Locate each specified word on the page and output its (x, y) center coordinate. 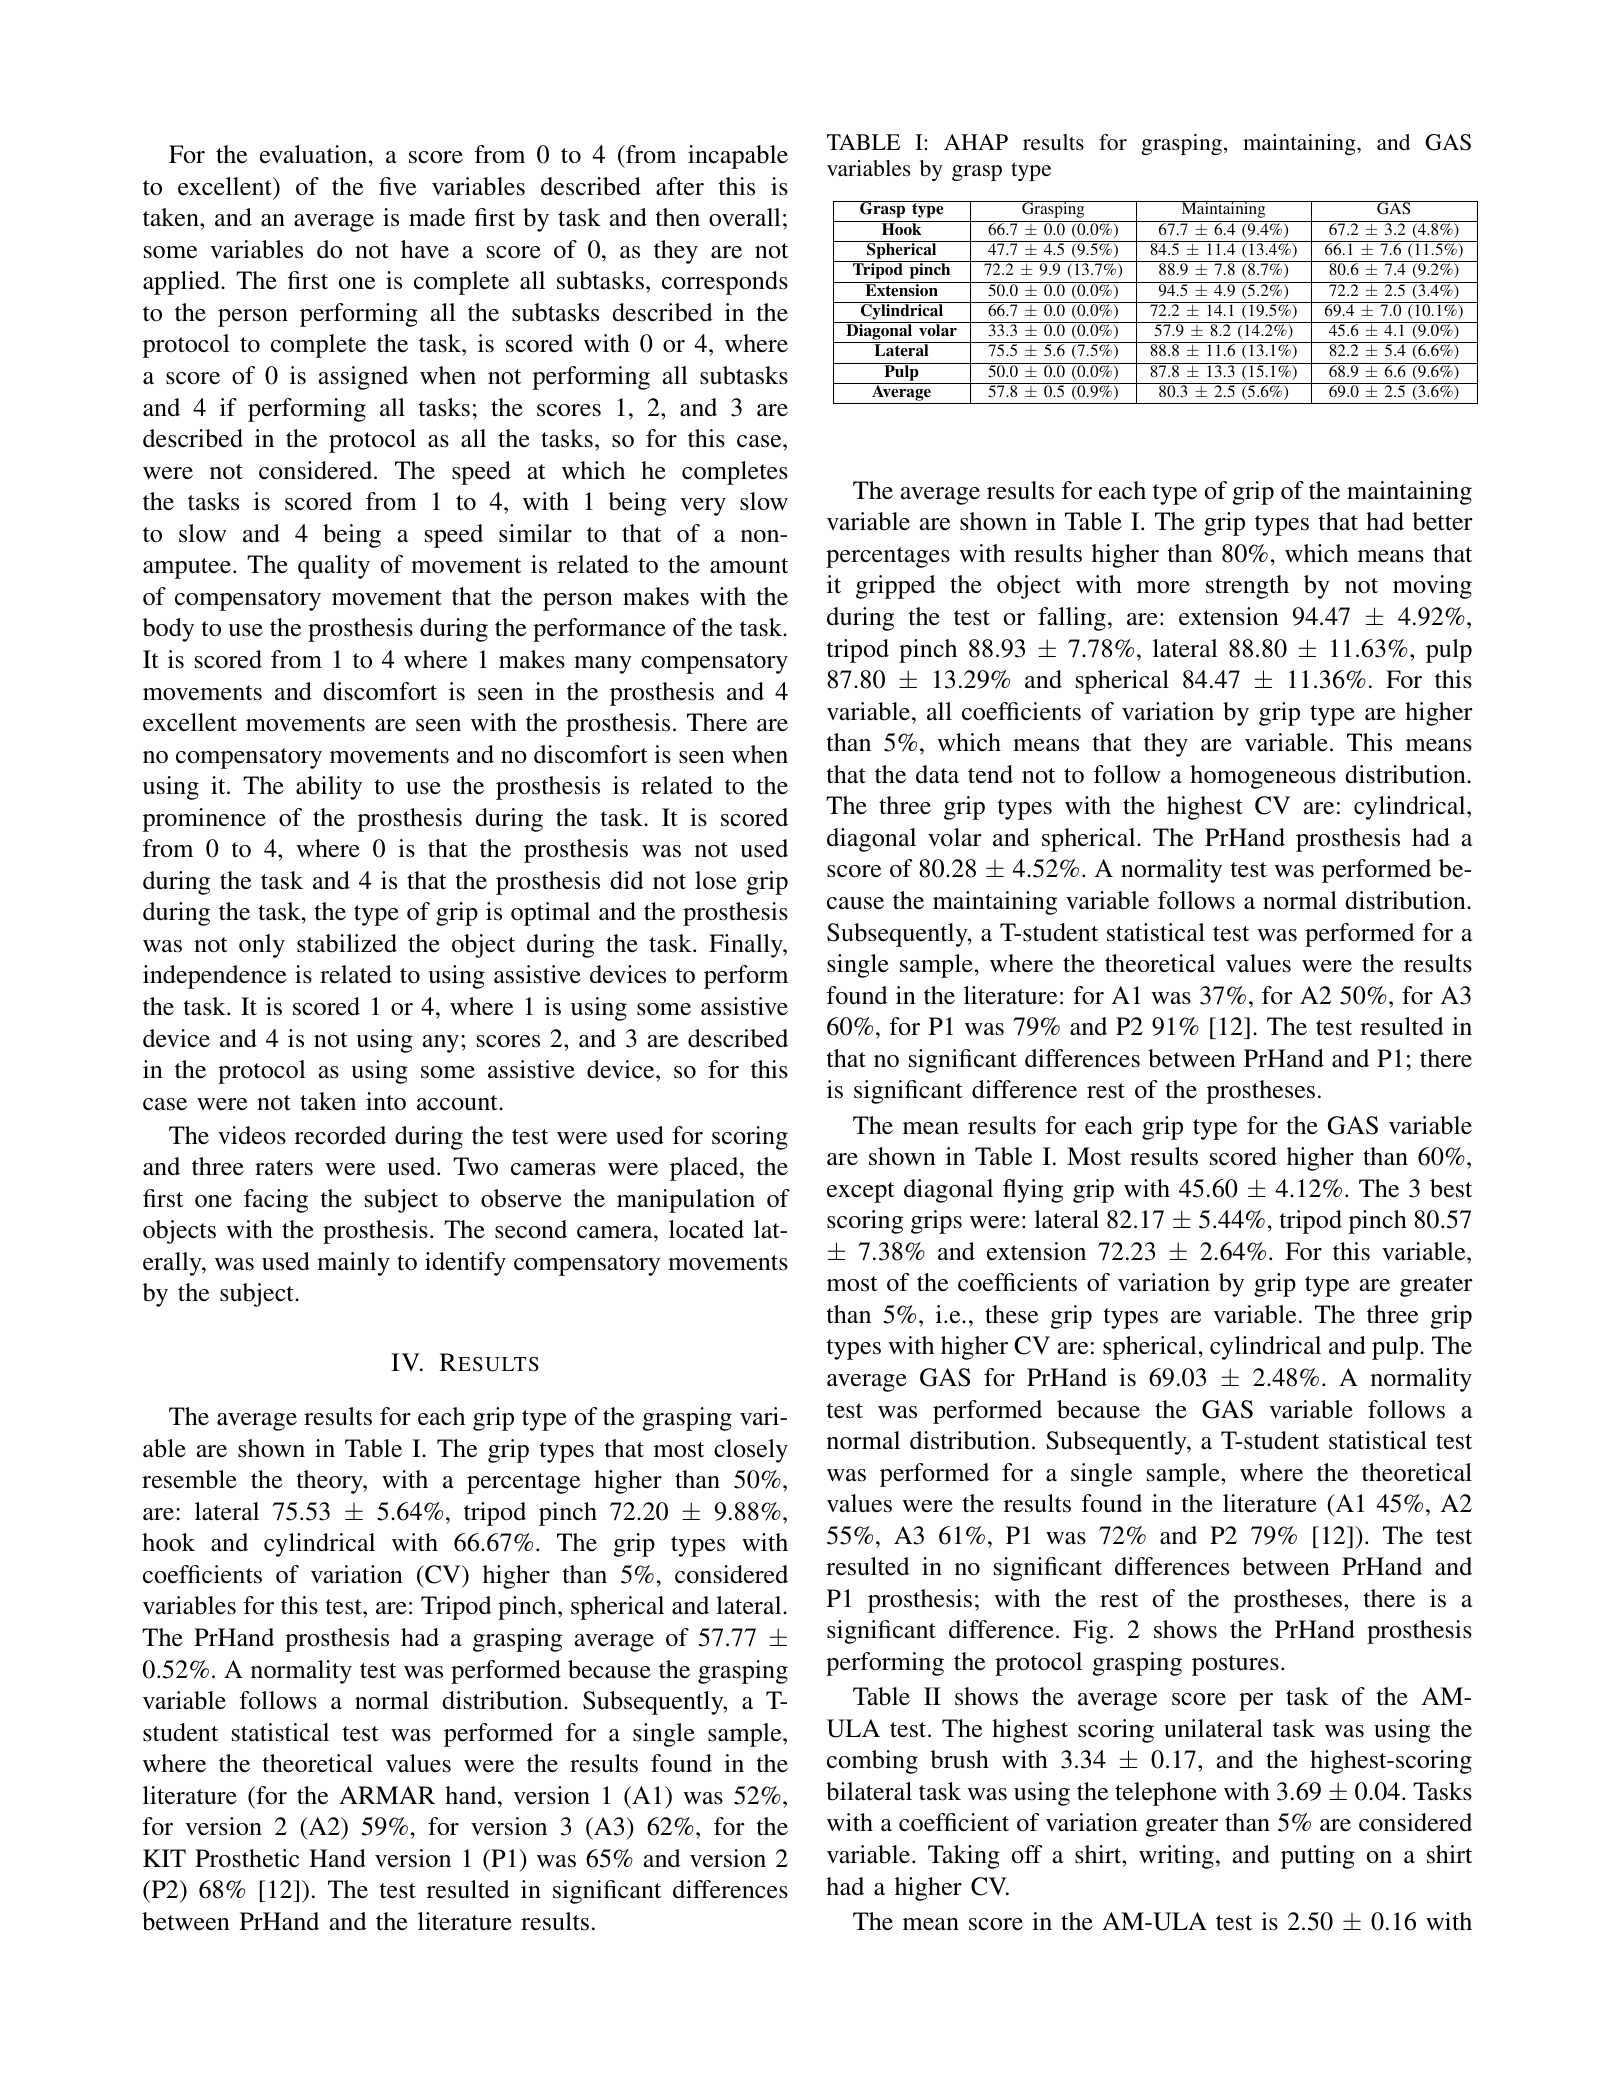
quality (334, 567)
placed (705, 1169)
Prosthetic (247, 1858)
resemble (189, 1479)
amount (749, 566)
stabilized (347, 943)
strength (1247, 587)
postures (1235, 1665)
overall (745, 217)
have (425, 249)
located (706, 1229)
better (1442, 521)
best (1451, 1188)
